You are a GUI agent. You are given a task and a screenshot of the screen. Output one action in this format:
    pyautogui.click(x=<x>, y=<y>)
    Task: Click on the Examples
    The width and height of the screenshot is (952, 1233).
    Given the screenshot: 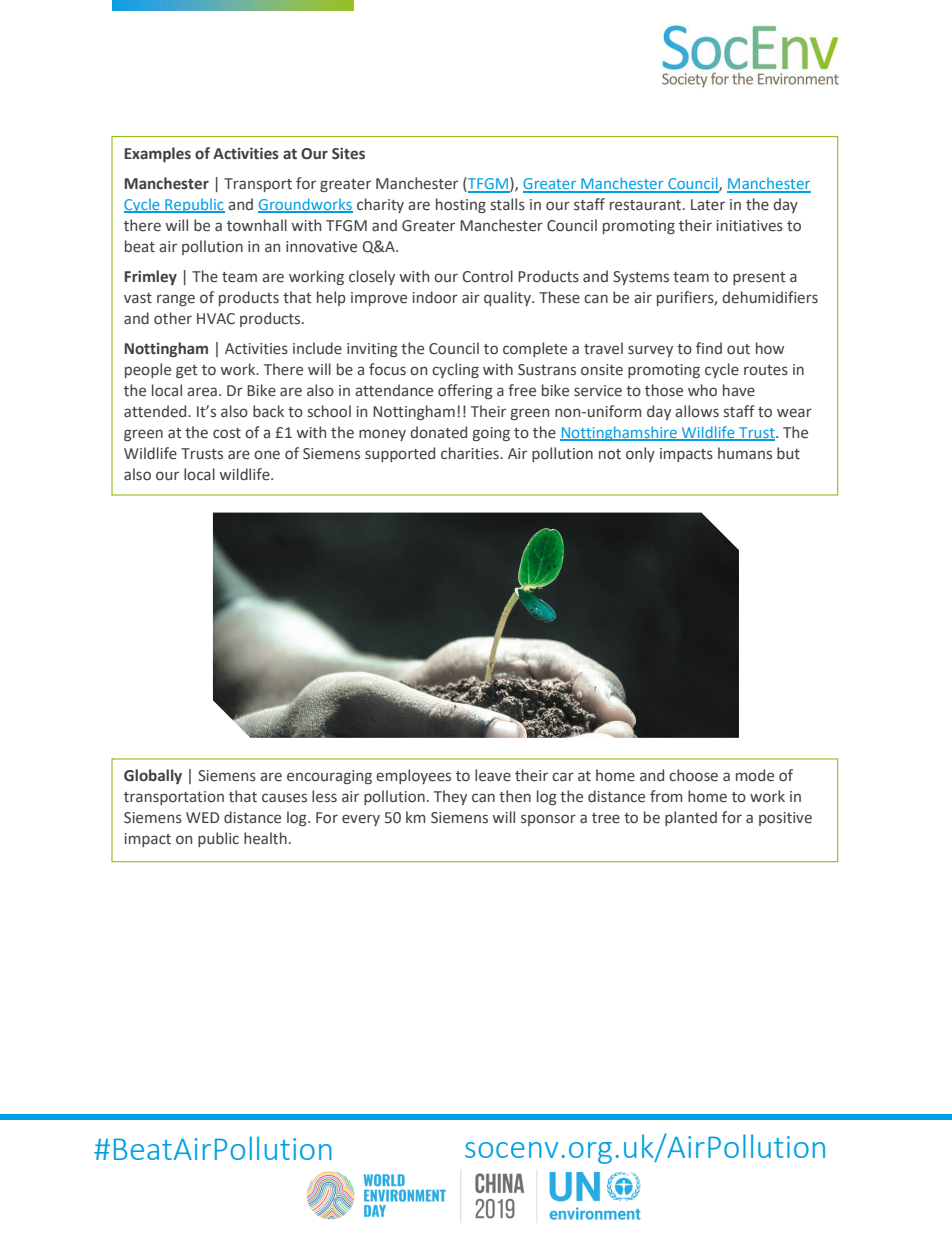 What is the action you would take?
    pyautogui.click(x=158, y=154)
